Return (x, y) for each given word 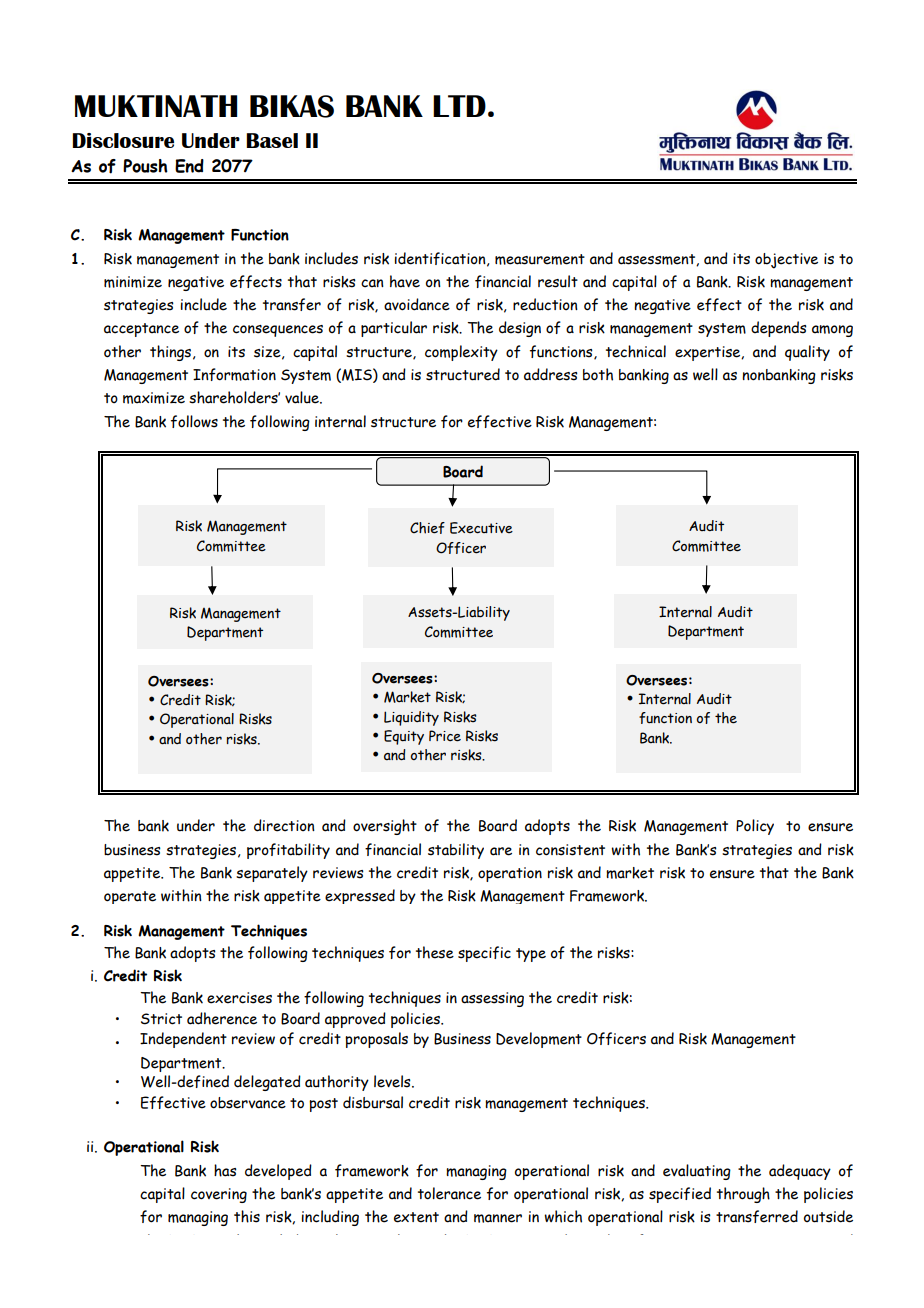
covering (219, 1195)
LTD (459, 106)
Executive (481, 528)
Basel (272, 140)
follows (194, 421)
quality (807, 353)
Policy (755, 827)
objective (786, 261)
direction (284, 825)
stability (456, 851)
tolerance (449, 1193)
